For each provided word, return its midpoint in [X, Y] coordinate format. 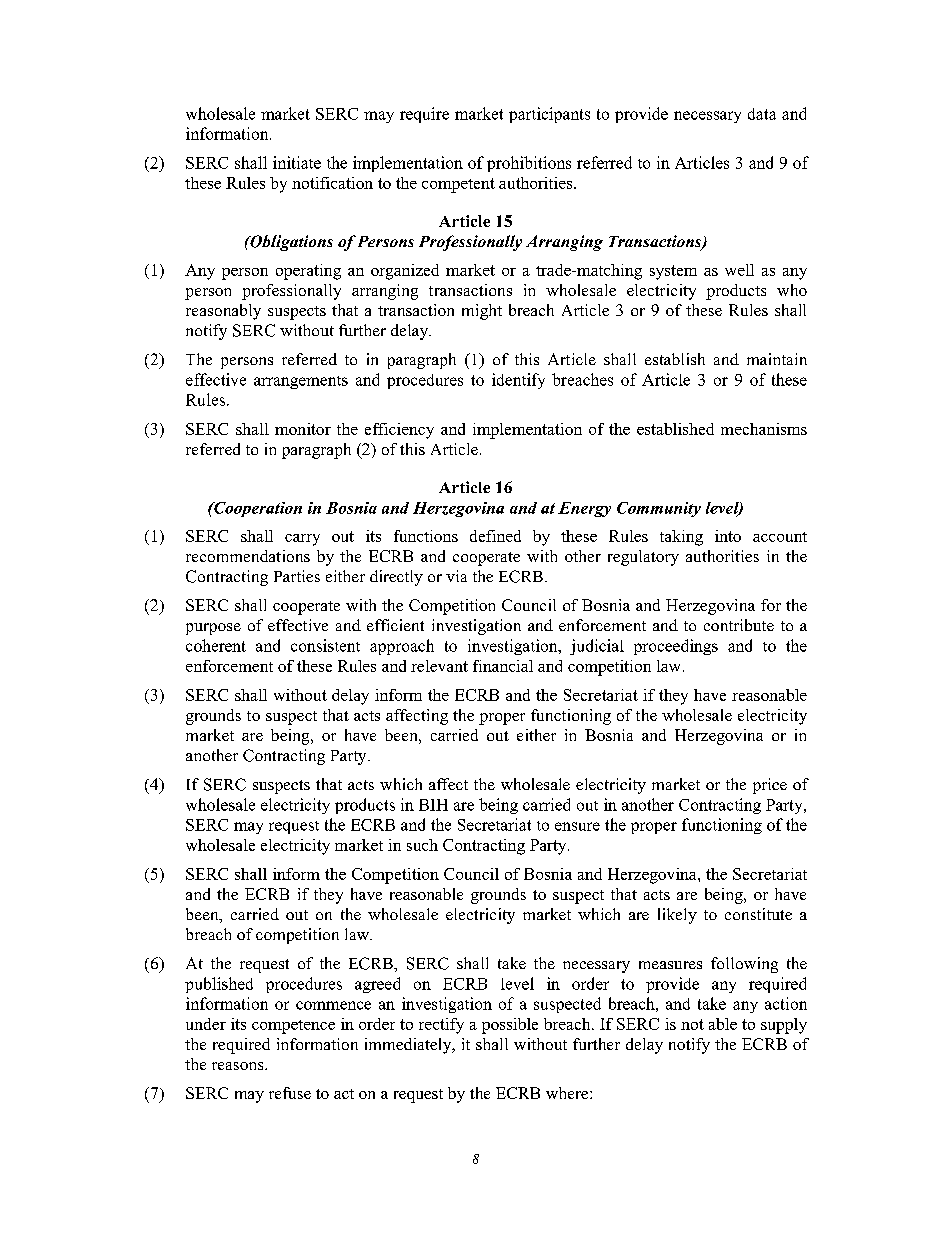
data [762, 114]
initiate [297, 162]
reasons [239, 1066]
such [422, 845]
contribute [739, 625]
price [770, 786]
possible [510, 1026]
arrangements [301, 382]
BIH [433, 805]
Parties [297, 576]
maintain [777, 359]
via [456, 576]
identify [518, 381]
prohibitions [529, 164]
